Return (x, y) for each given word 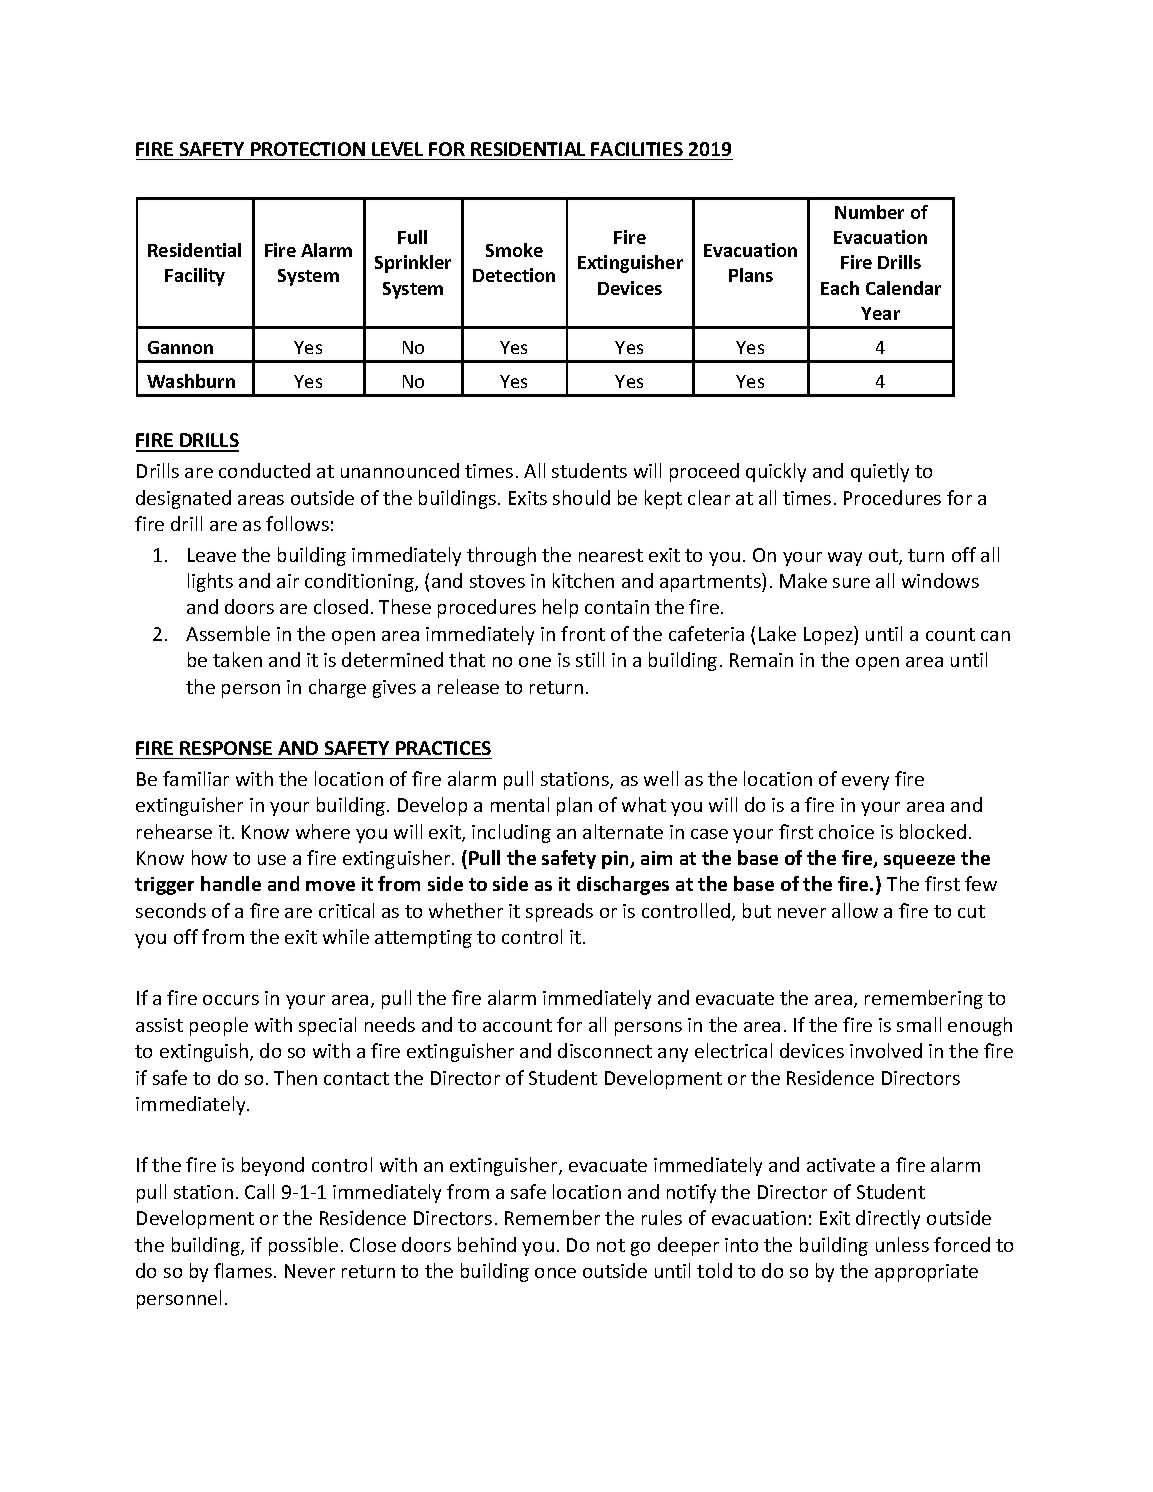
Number (869, 212)
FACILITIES (637, 149)
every (865, 783)
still (590, 659)
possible (303, 1246)
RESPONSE (226, 748)
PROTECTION (308, 149)
